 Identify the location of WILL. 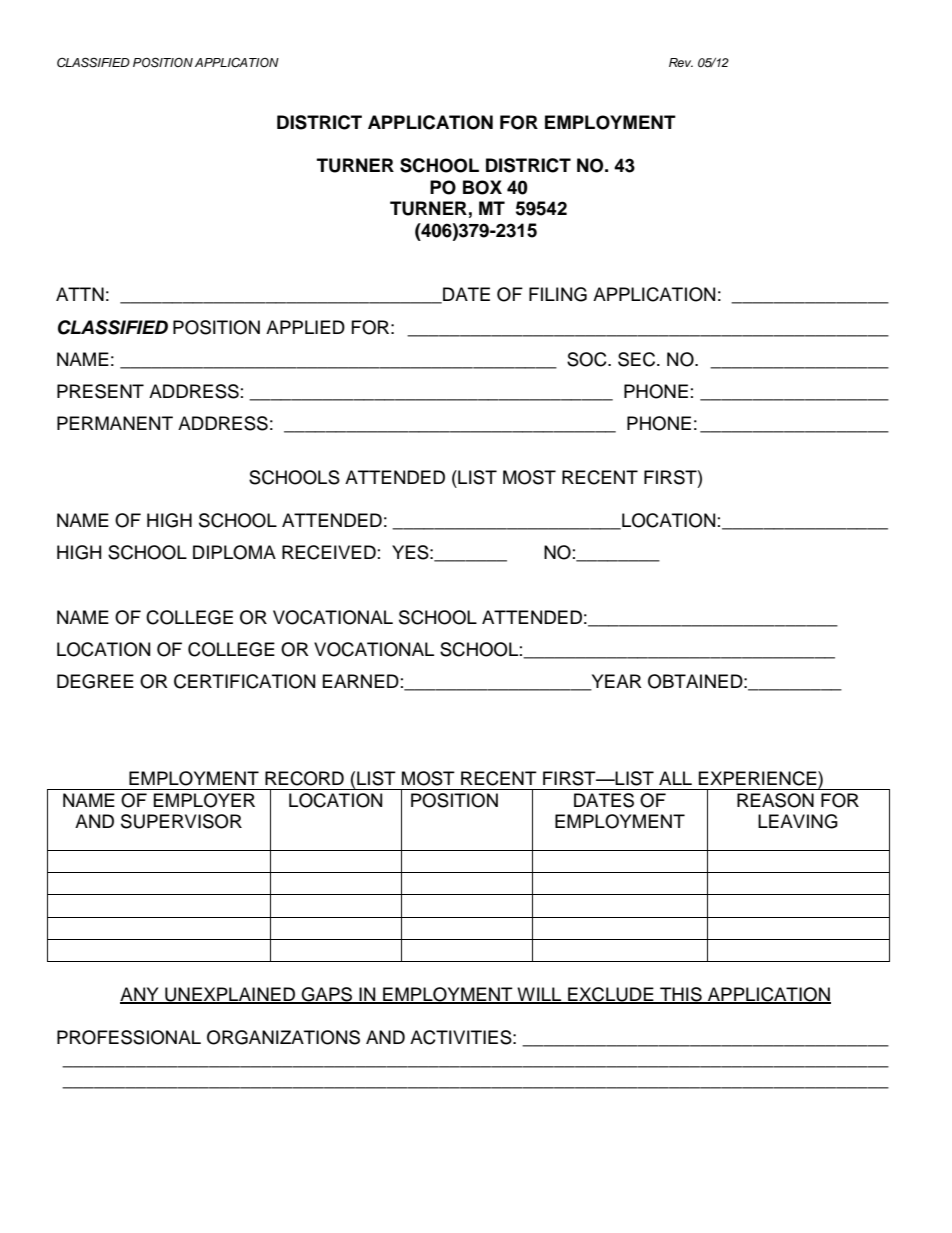
(539, 995).
